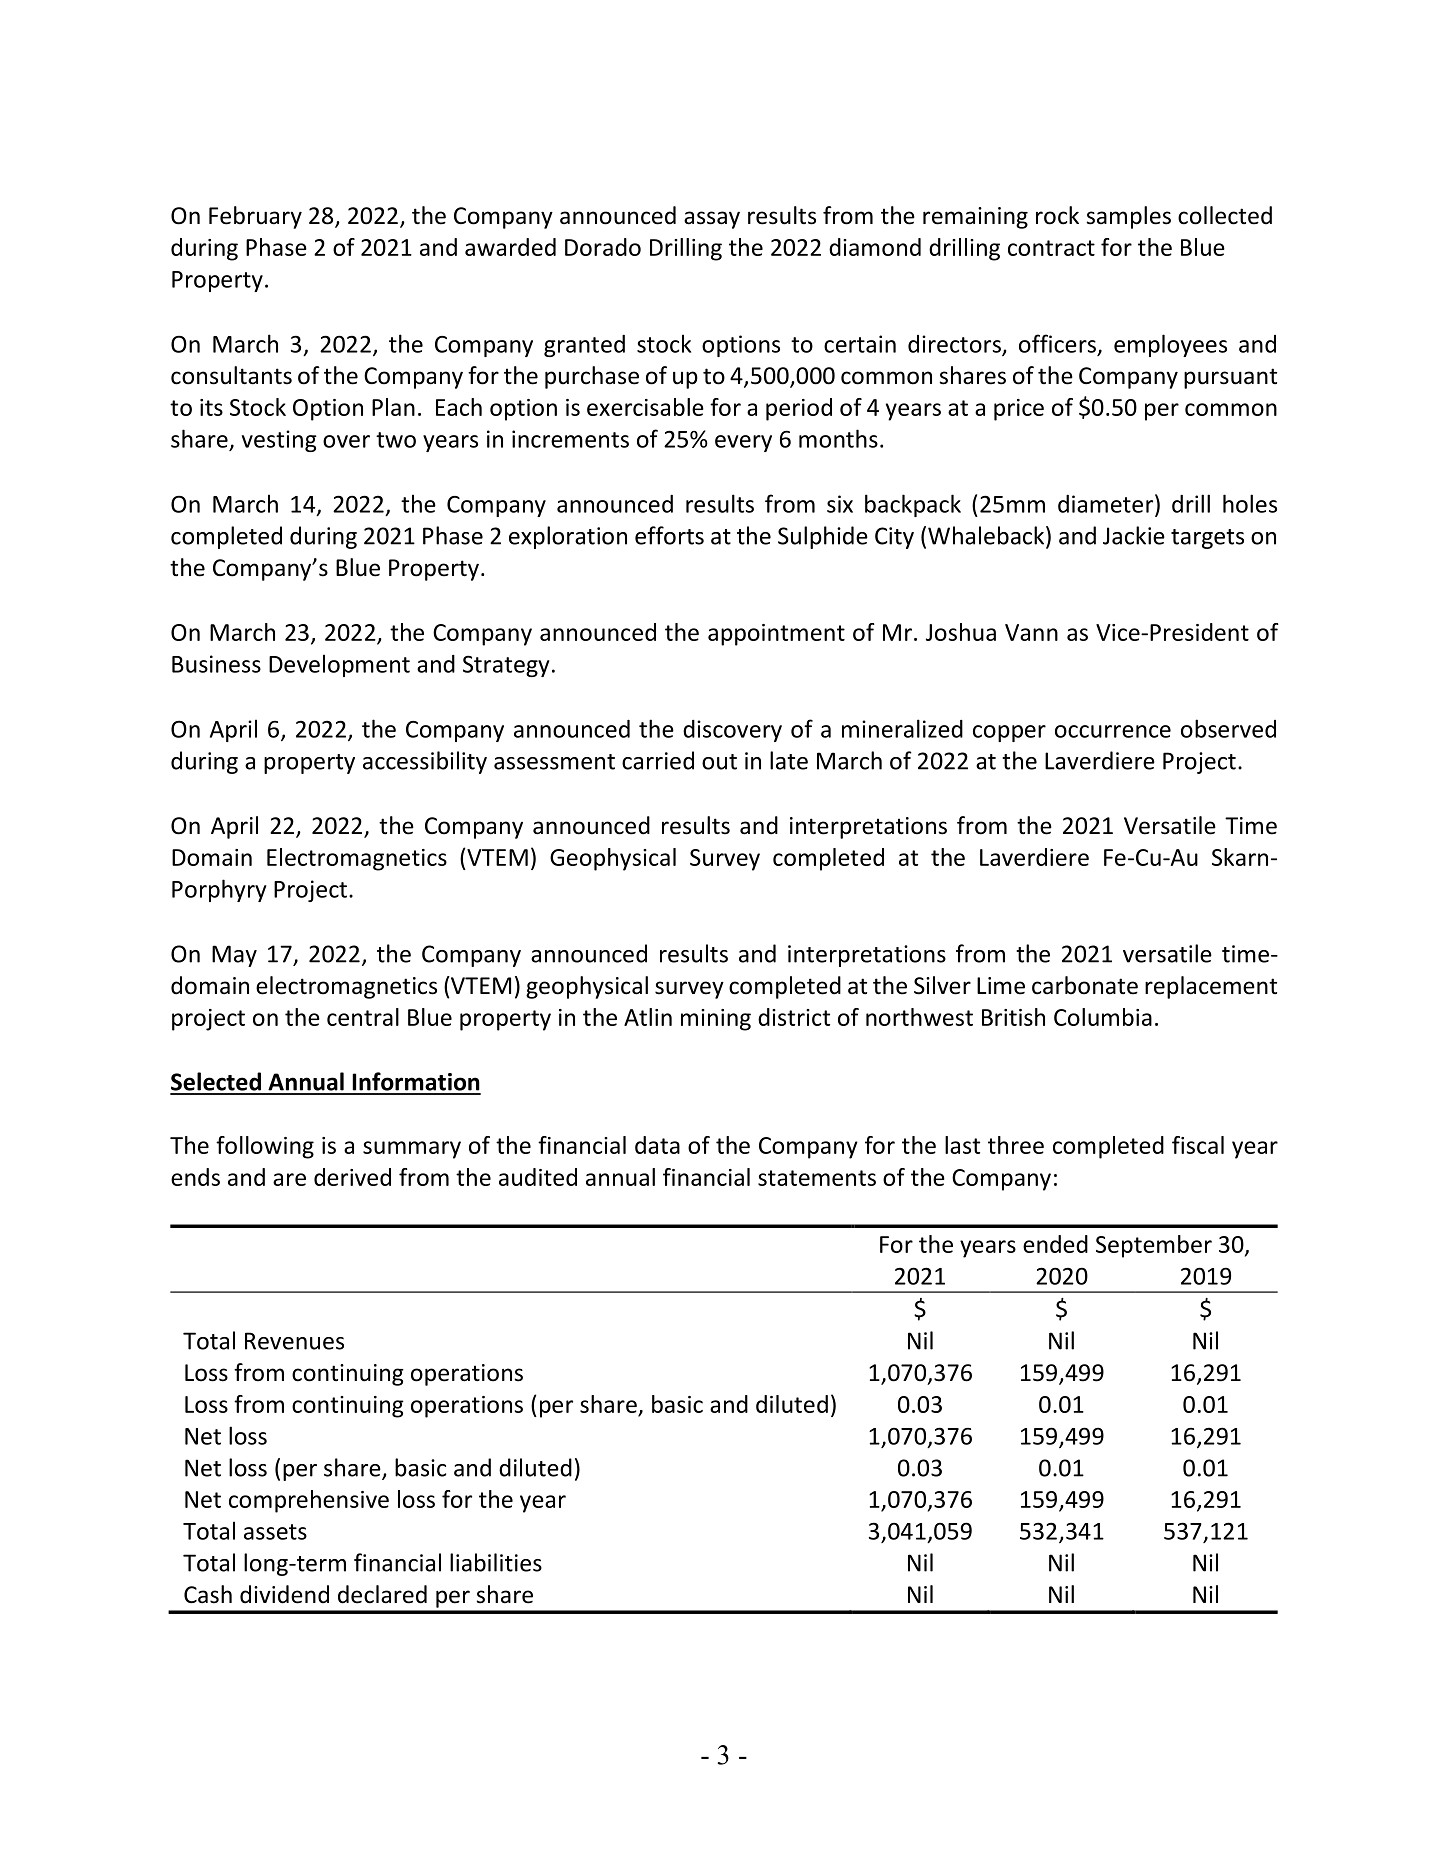 This screenshot has width=1448, height=1873. Describe the element at coordinates (275, 1532) in the screenshot. I see `assets` at that location.
